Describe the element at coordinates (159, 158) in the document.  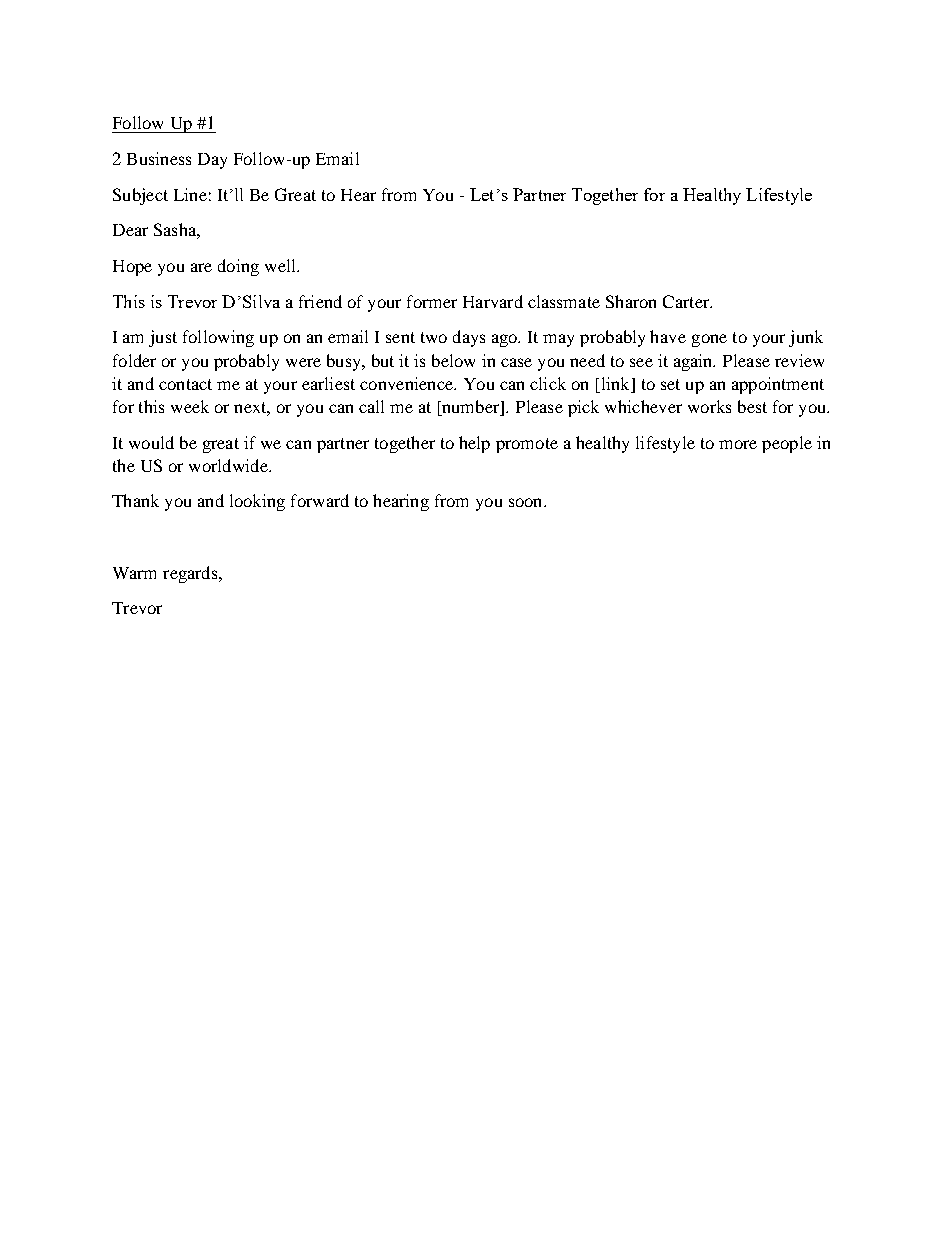
I see `Business` at that location.
